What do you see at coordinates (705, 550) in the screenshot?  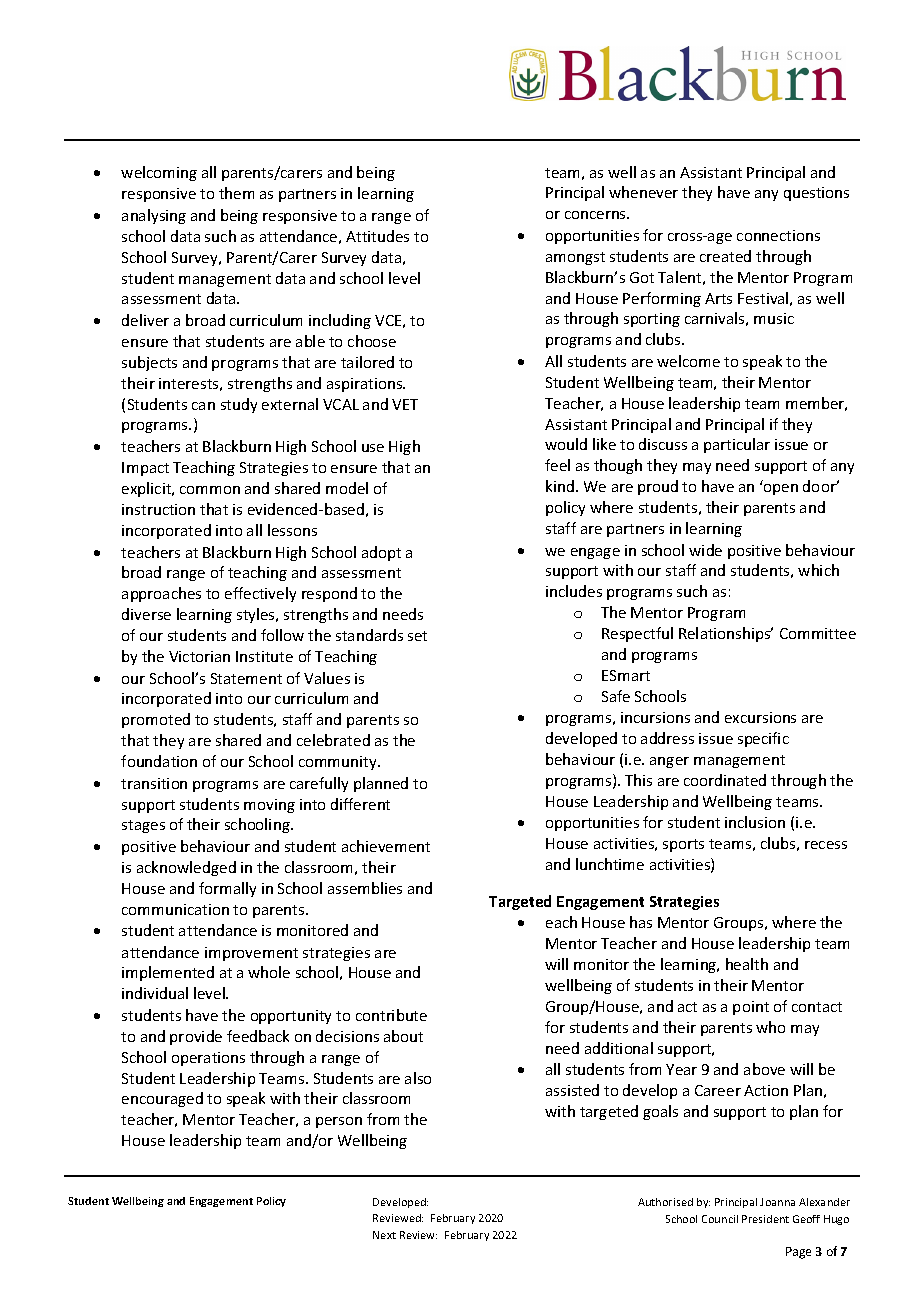 I see `wide` at bounding box center [705, 550].
